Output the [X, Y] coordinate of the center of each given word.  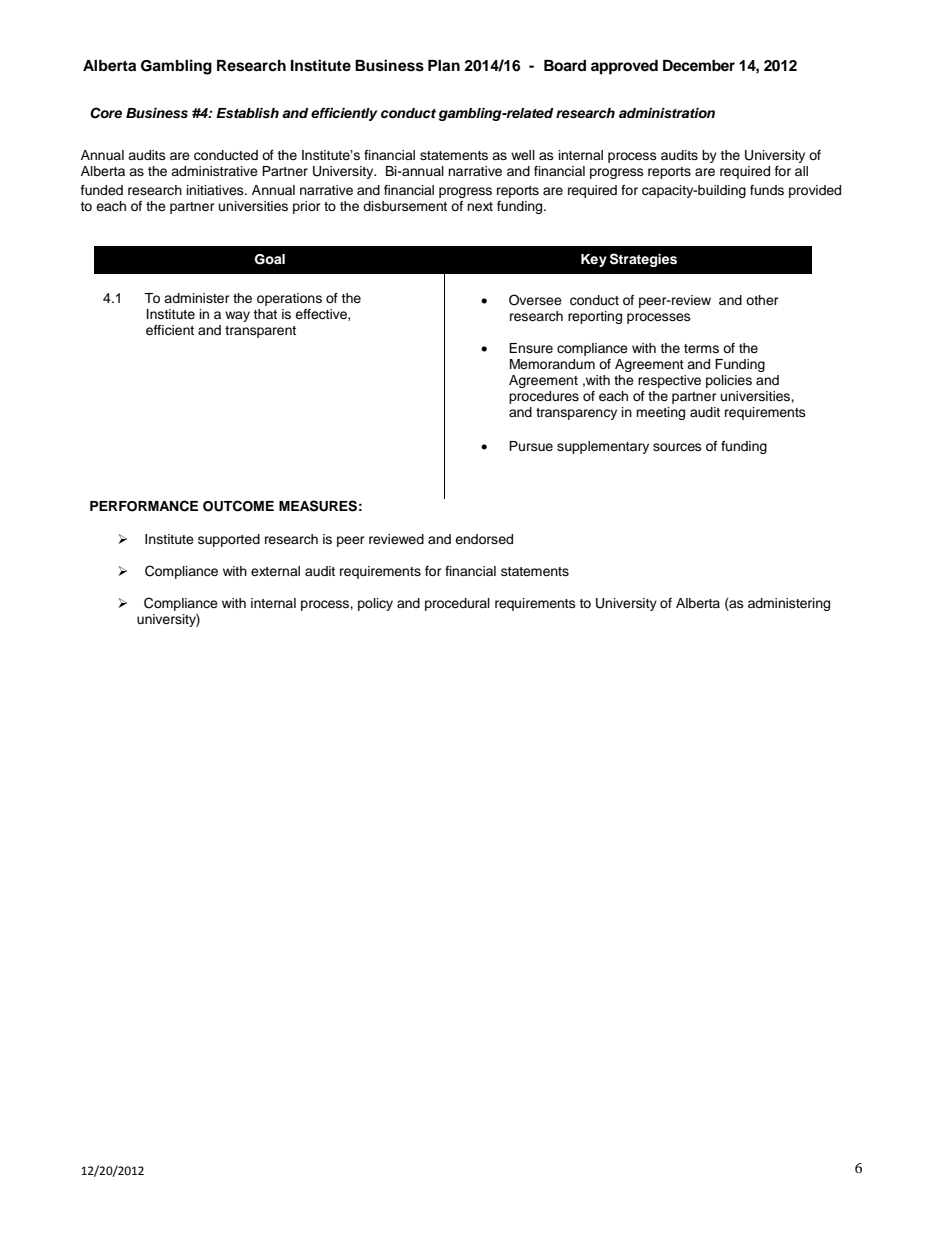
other [762, 300]
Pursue [531, 446]
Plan [444, 65]
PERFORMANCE [144, 506]
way [237, 316]
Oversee [535, 300]
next [480, 206]
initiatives [216, 190]
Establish [247, 113]
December [699, 66]
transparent [260, 332]
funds [767, 190]
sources [677, 447]
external [275, 571]
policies [729, 381]
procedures [544, 397]
